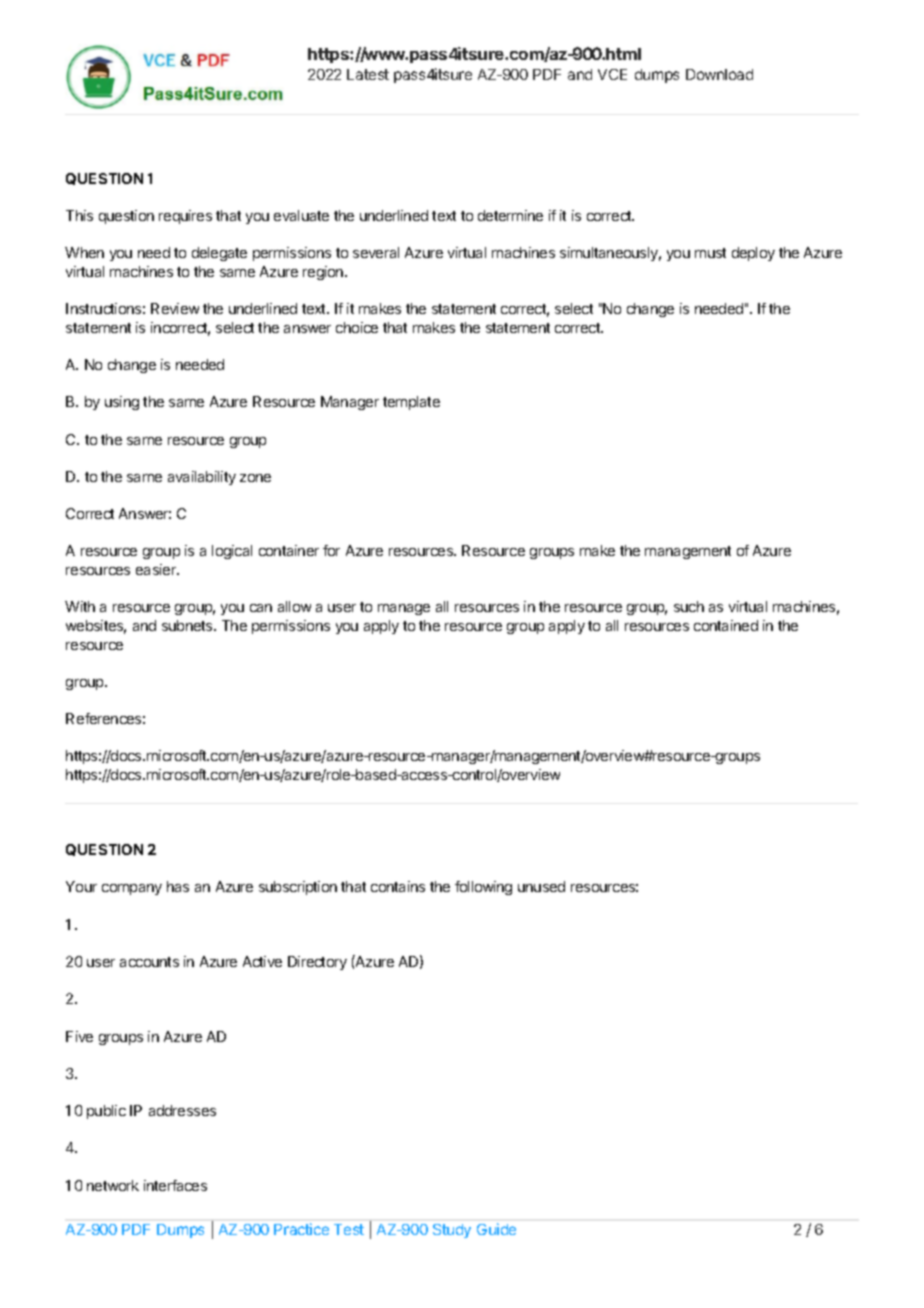 The image size is (924, 1308). What do you see at coordinates (202, 478) in the page?
I see `availability` at bounding box center [202, 478].
